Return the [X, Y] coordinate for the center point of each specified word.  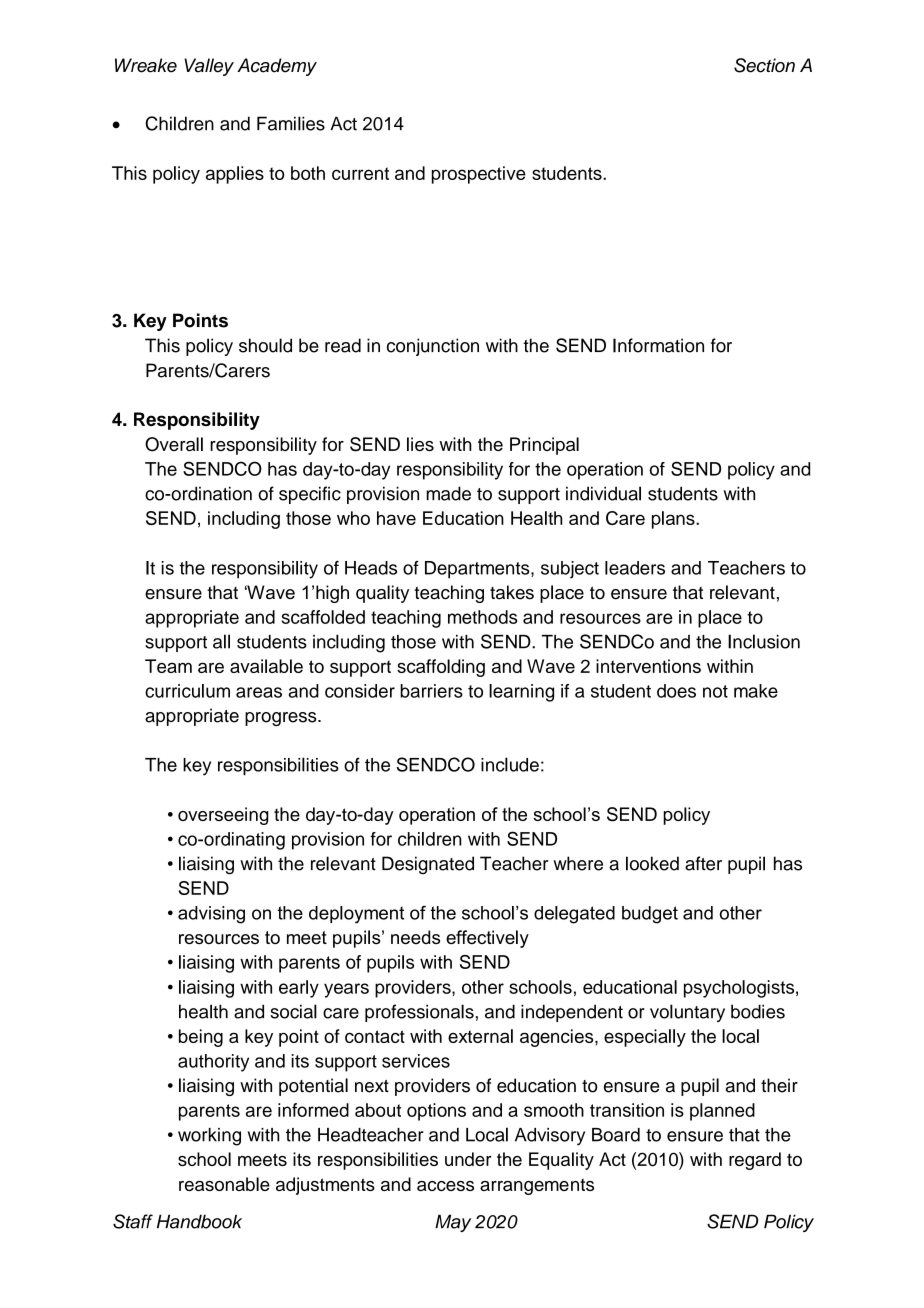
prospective [479, 175]
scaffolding [441, 668]
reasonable [224, 1184]
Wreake [146, 65]
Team [168, 666]
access [445, 1186]
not [715, 691]
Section [764, 65]
